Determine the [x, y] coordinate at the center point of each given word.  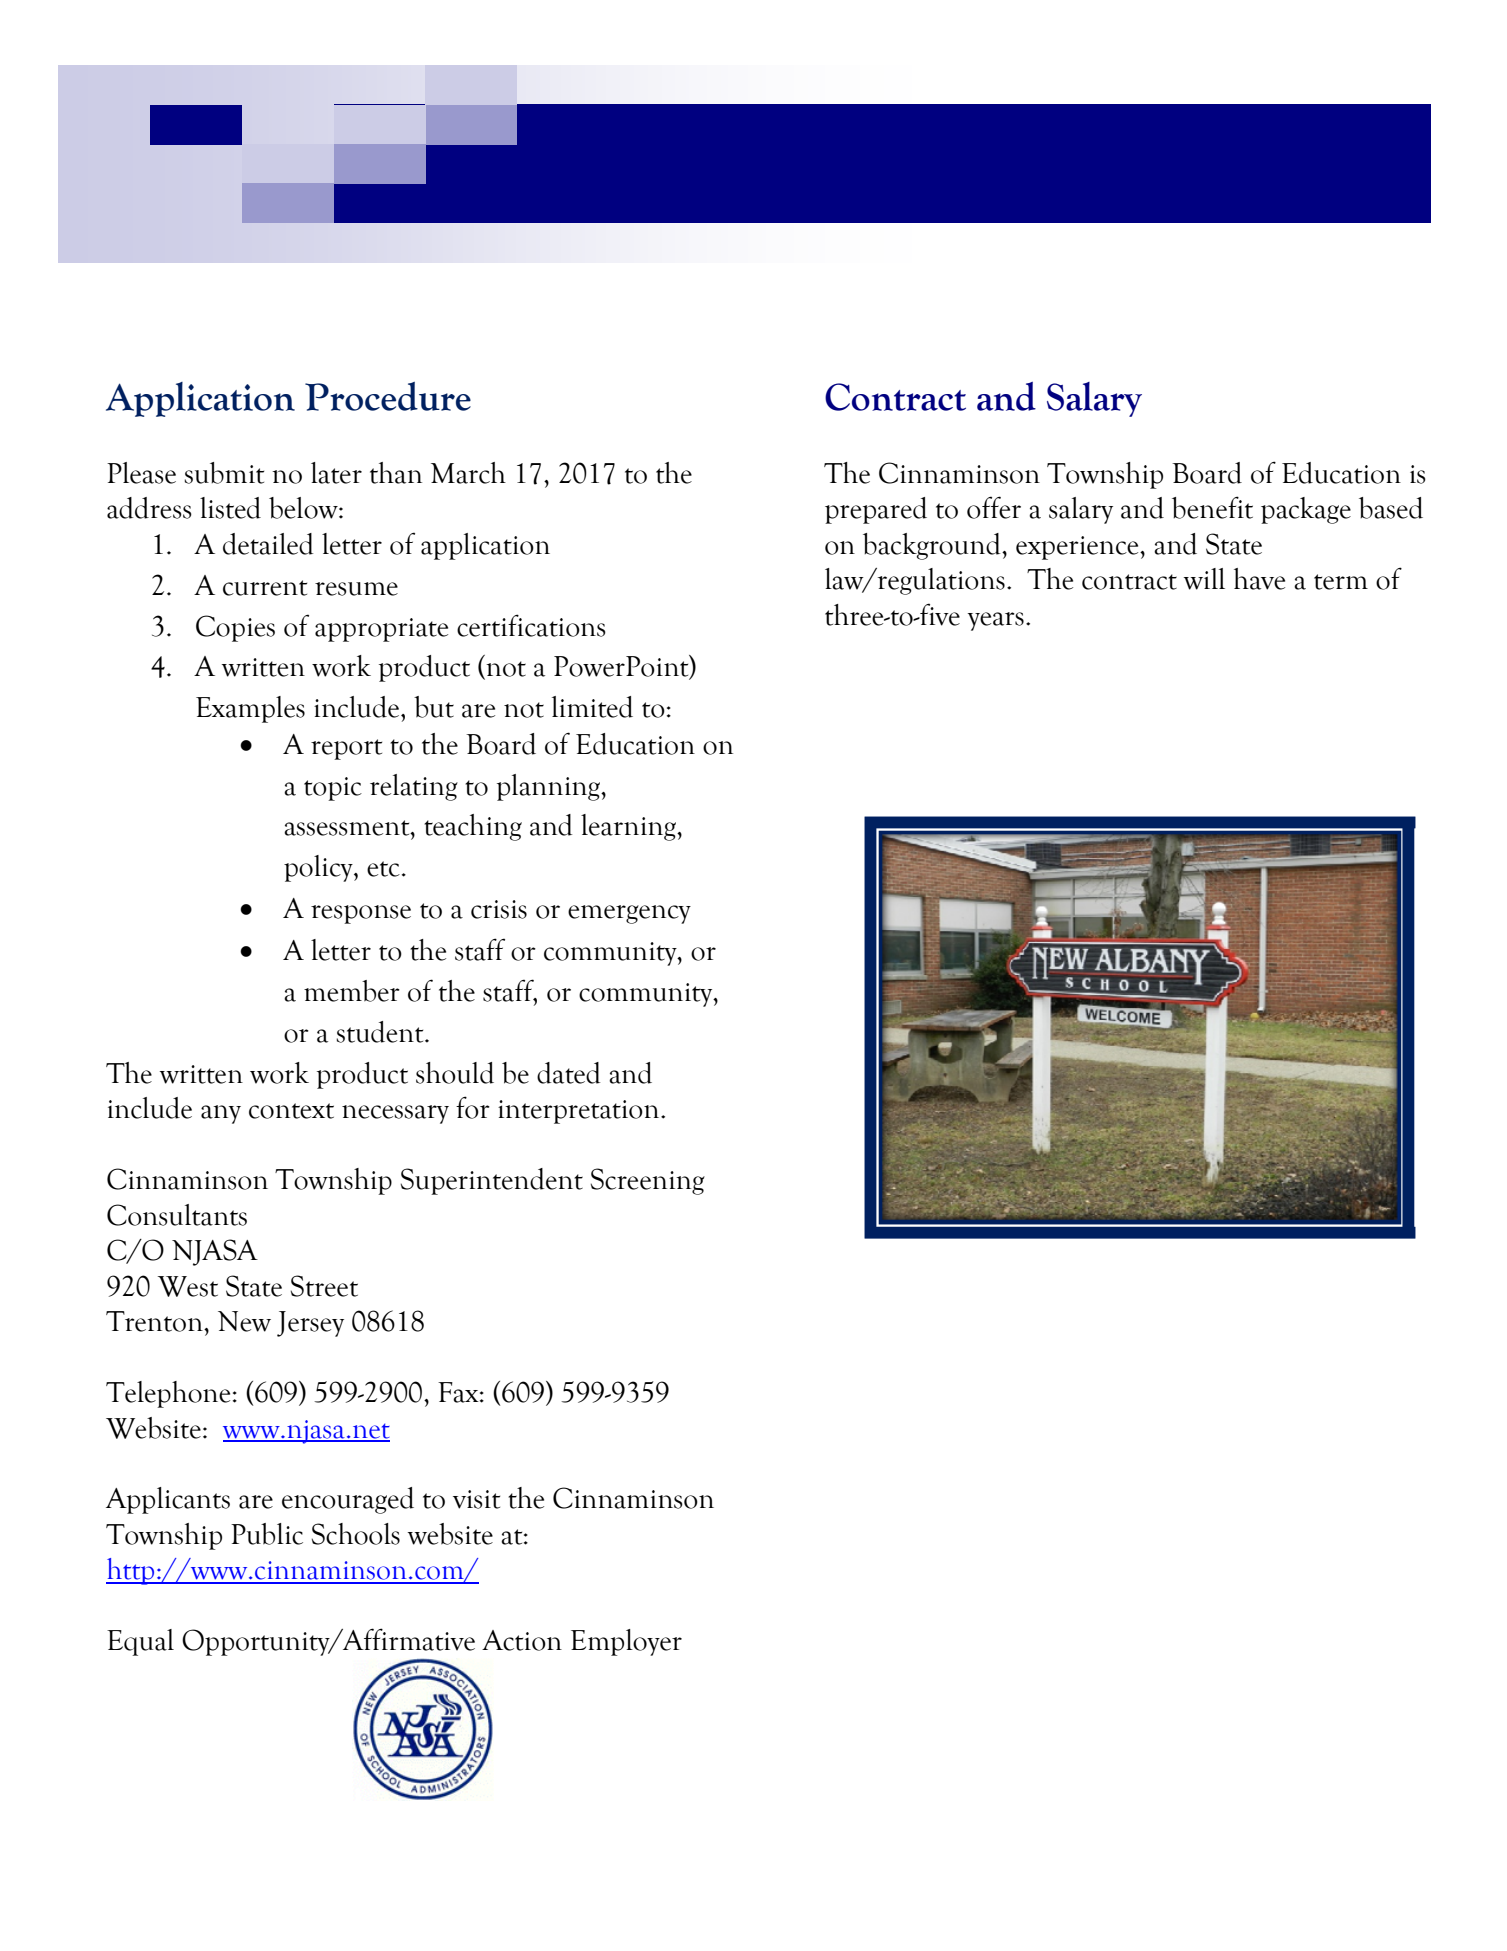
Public [267, 1534]
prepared [876, 510]
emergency [629, 914]
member [352, 991]
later [336, 473]
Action [522, 1640]
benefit [1212, 507]
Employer [626, 1642]
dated [568, 1073]
